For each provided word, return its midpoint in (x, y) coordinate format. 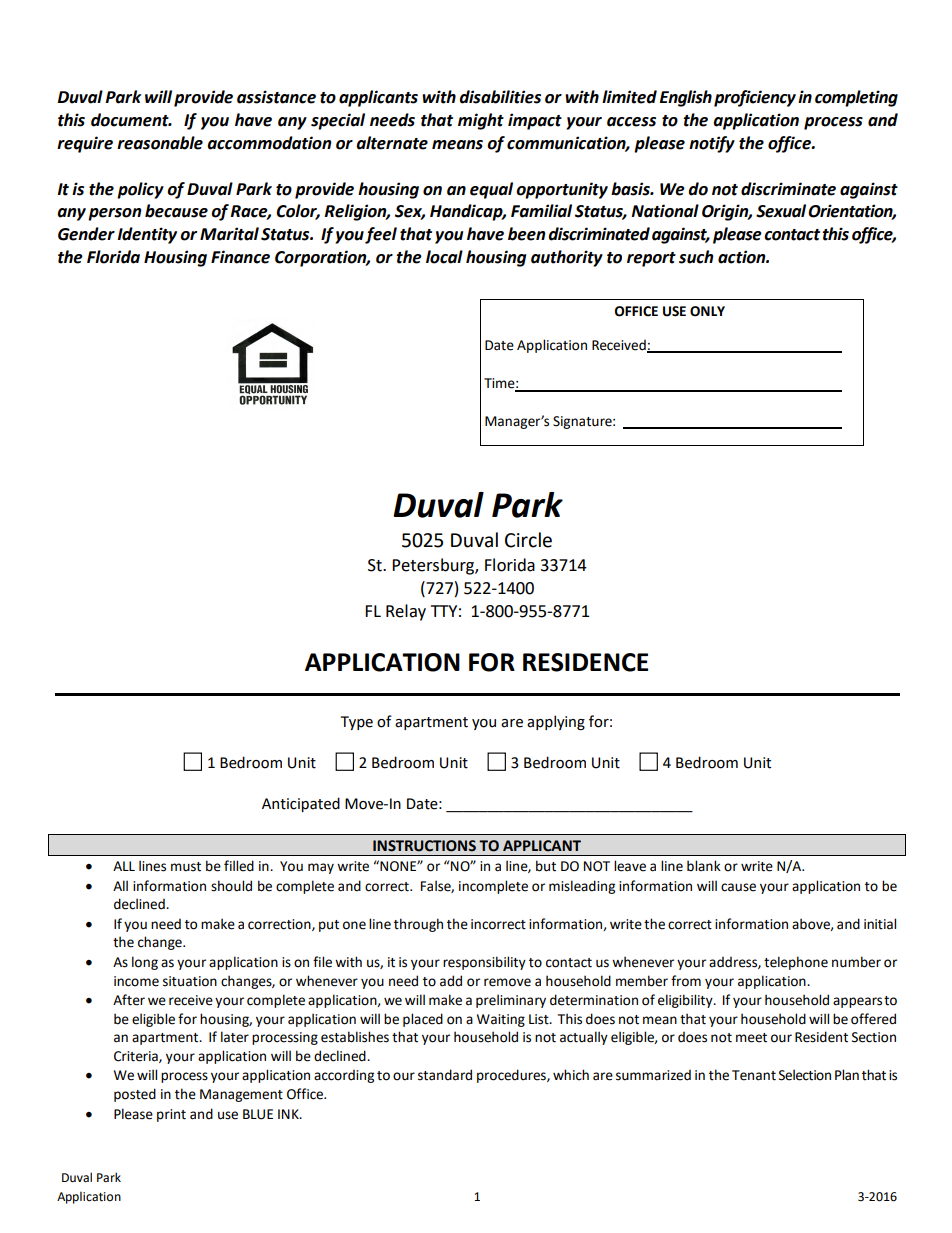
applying (556, 722)
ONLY (707, 311)
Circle (528, 540)
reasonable (160, 143)
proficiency (755, 98)
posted (135, 1095)
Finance (240, 257)
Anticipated (301, 804)
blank (704, 866)
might (481, 121)
